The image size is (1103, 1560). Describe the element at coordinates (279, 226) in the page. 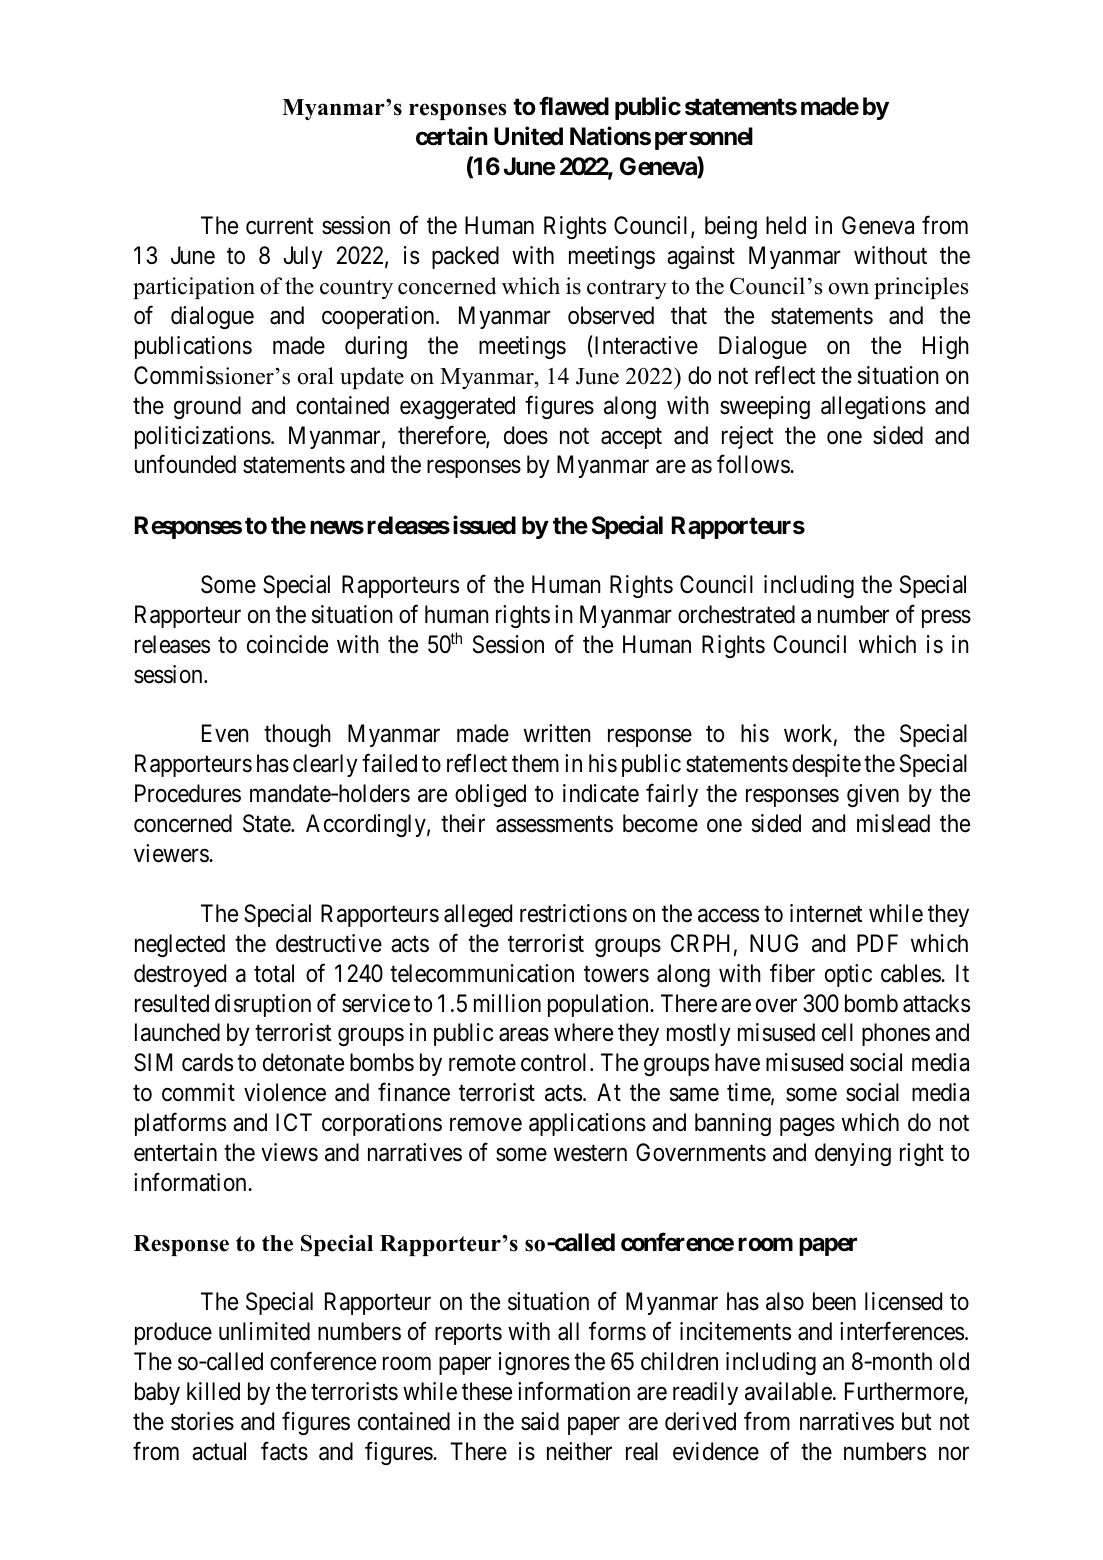

I see `current` at that location.
